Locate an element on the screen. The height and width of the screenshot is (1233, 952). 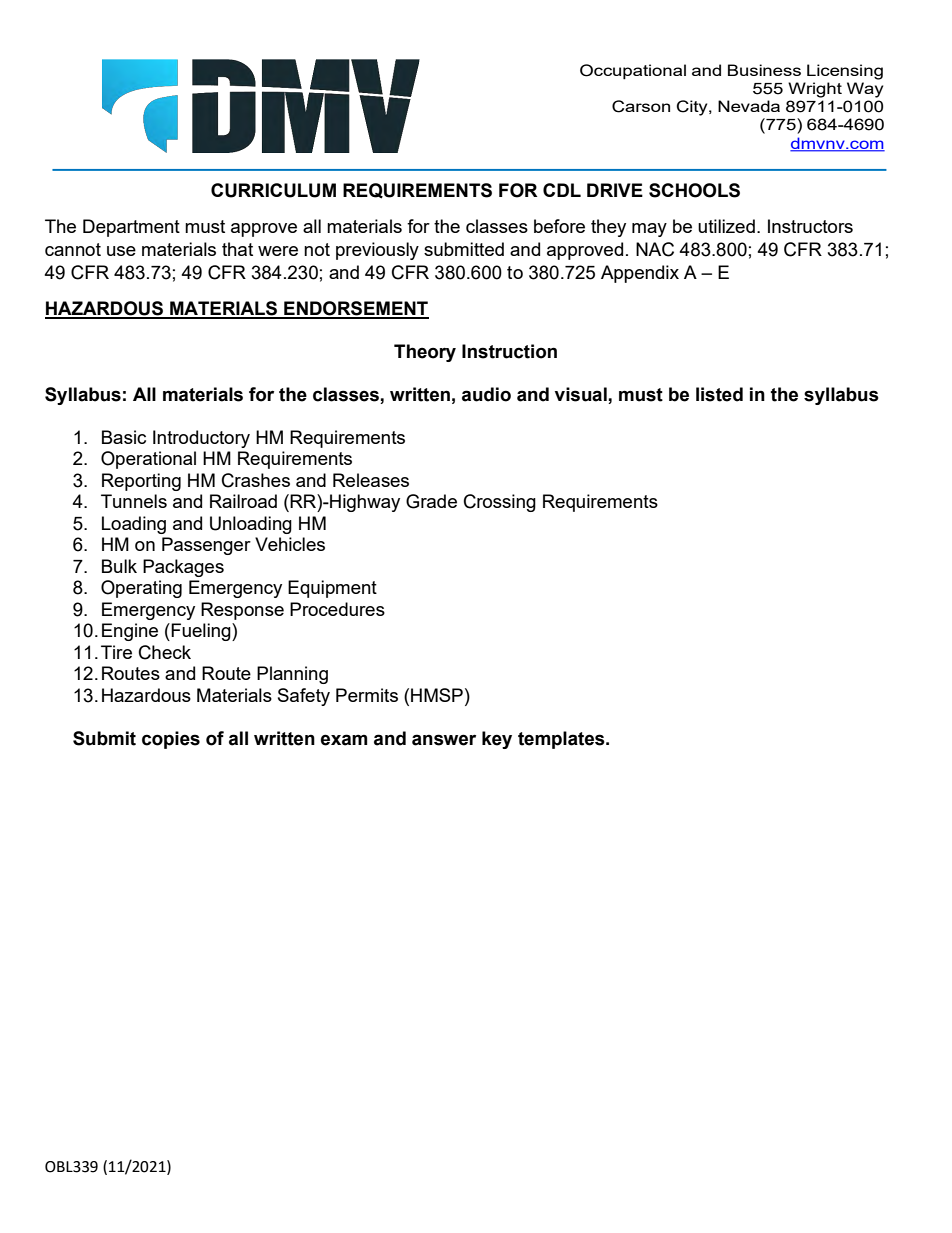
Crossing is located at coordinates (500, 503).
